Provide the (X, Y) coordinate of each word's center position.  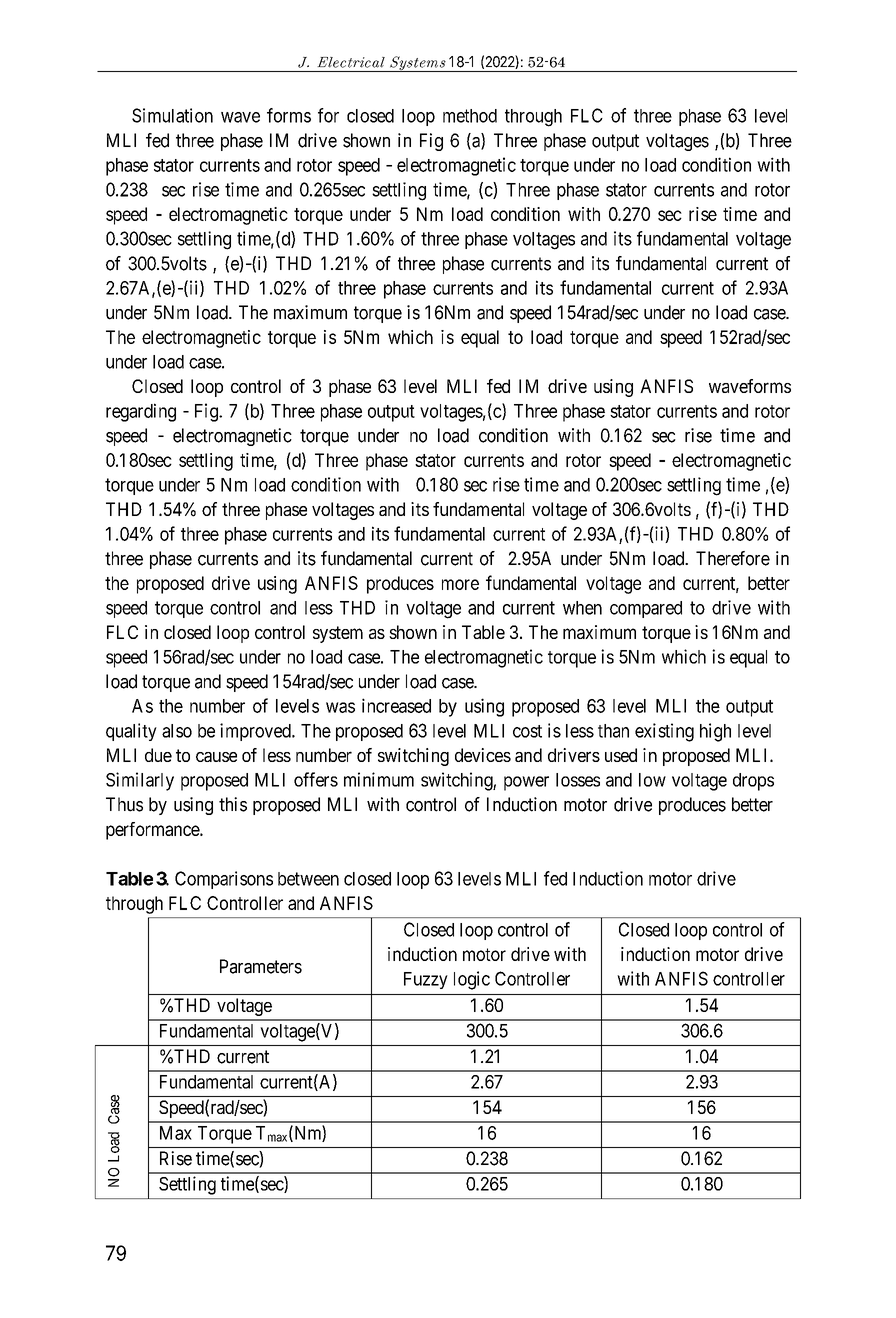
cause (216, 757)
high (715, 732)
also (177, 731)
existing (664, 732)
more (460, 584)
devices (483, 755)
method (470, 116)
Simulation (172, 115)
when (582, 608)
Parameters (261, 966)
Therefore (733, 558)
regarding (141, 412)
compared (646, 609)
